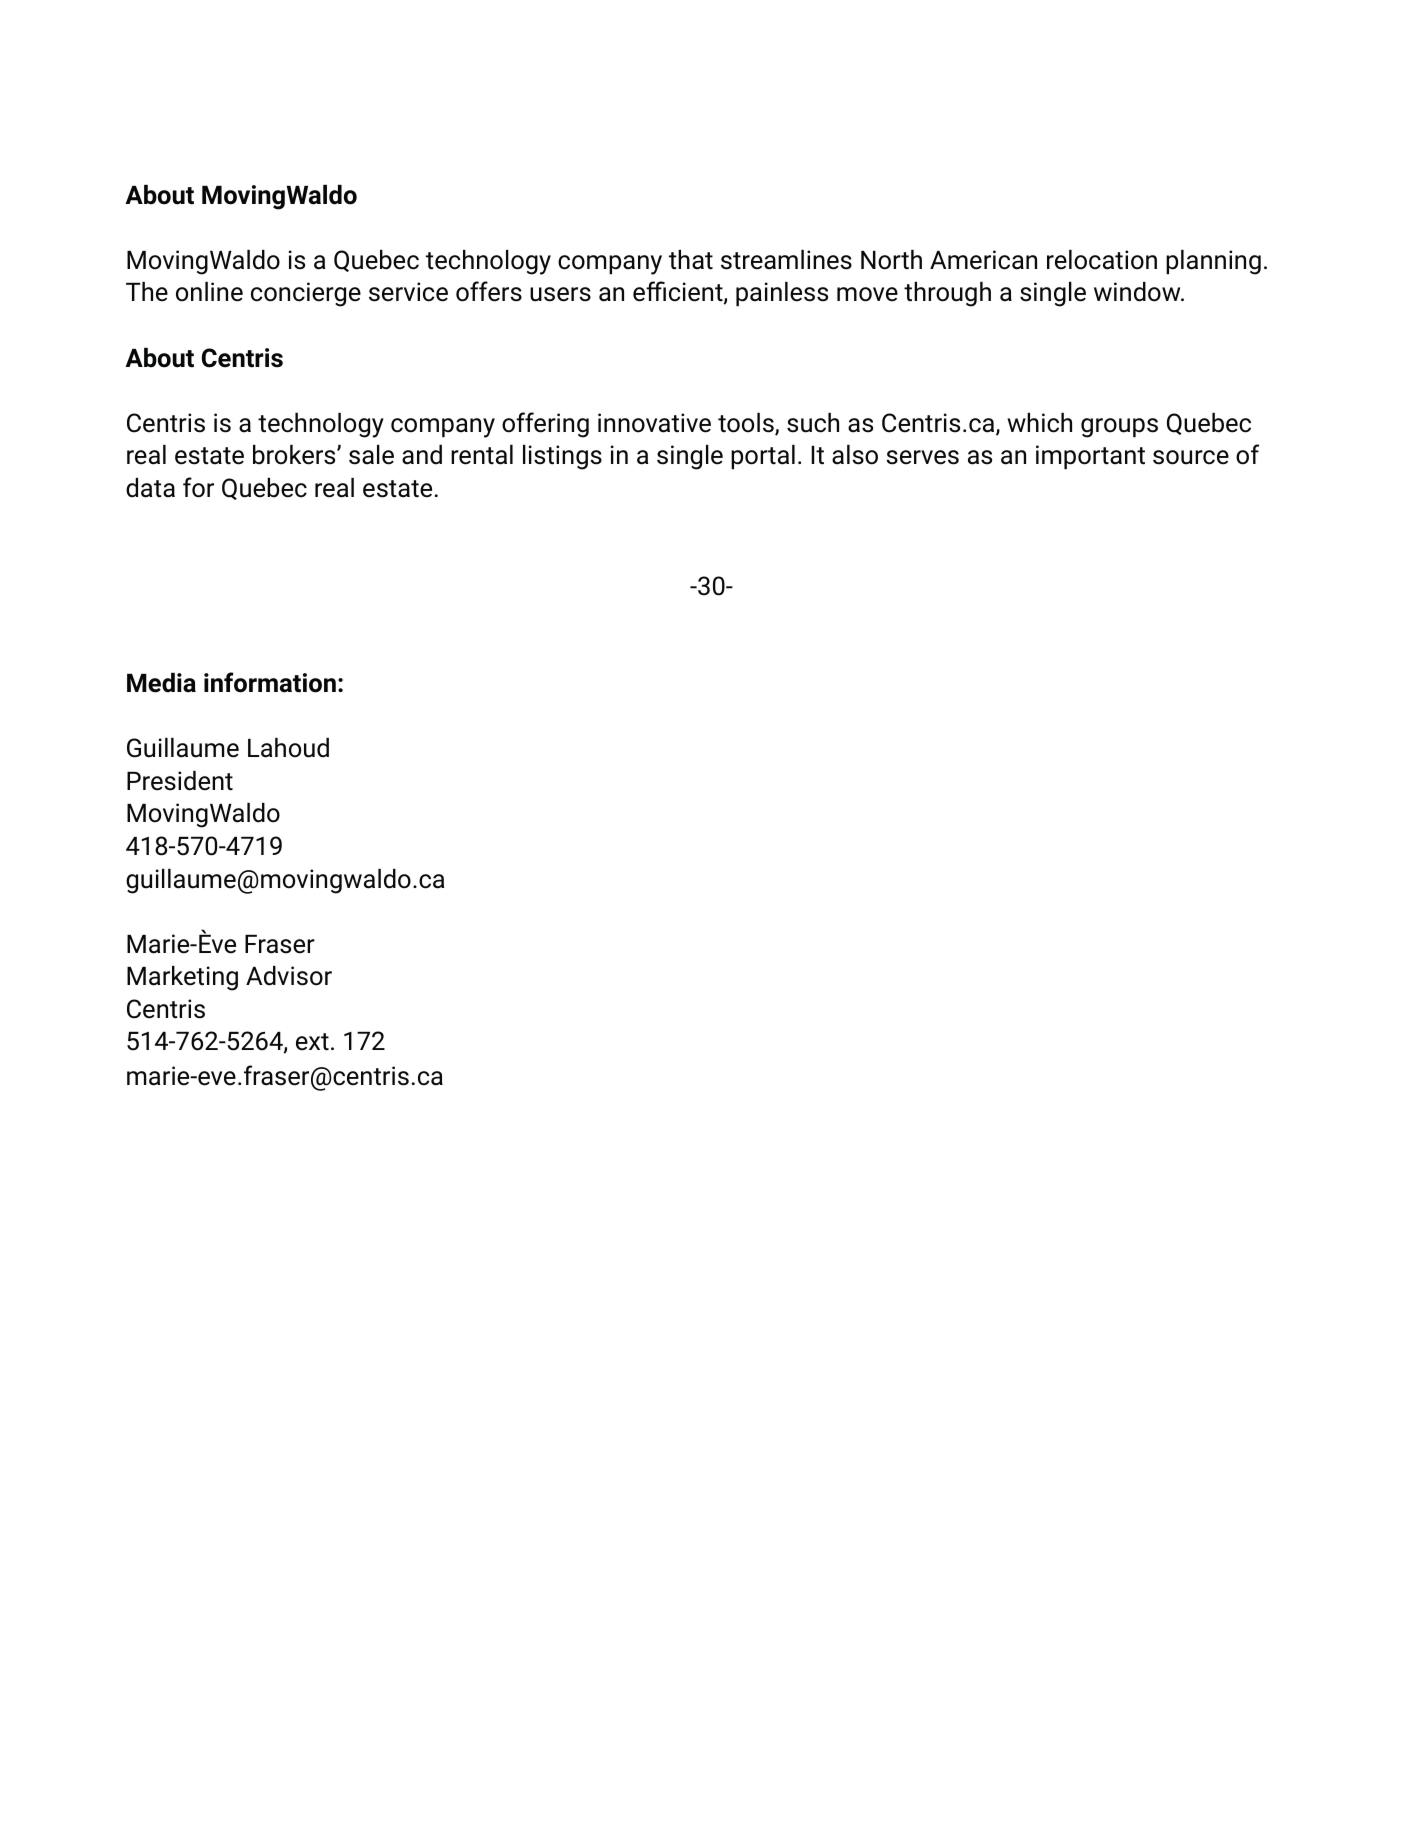 This screenshot has height=1842, width=1423. What do you see at coordinates (1138, 292) in the screenshot?
I see `window` at bounding box center [1138, 292].
